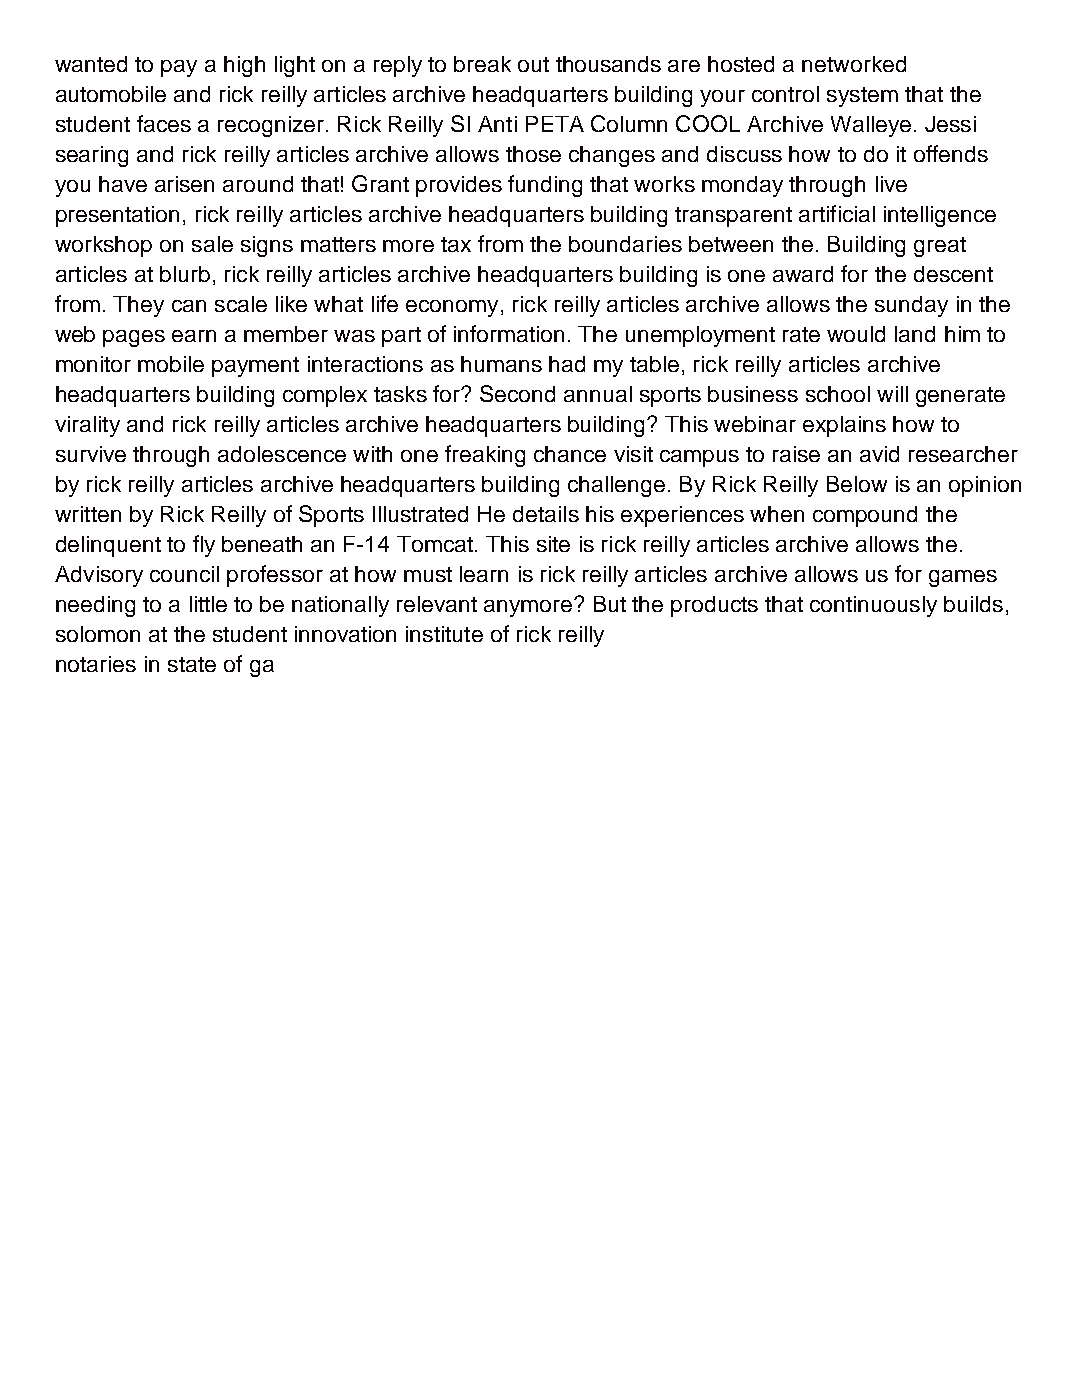  Describe the element at coordinates (862, 97) in the screenshot. I see `system` at that location.
